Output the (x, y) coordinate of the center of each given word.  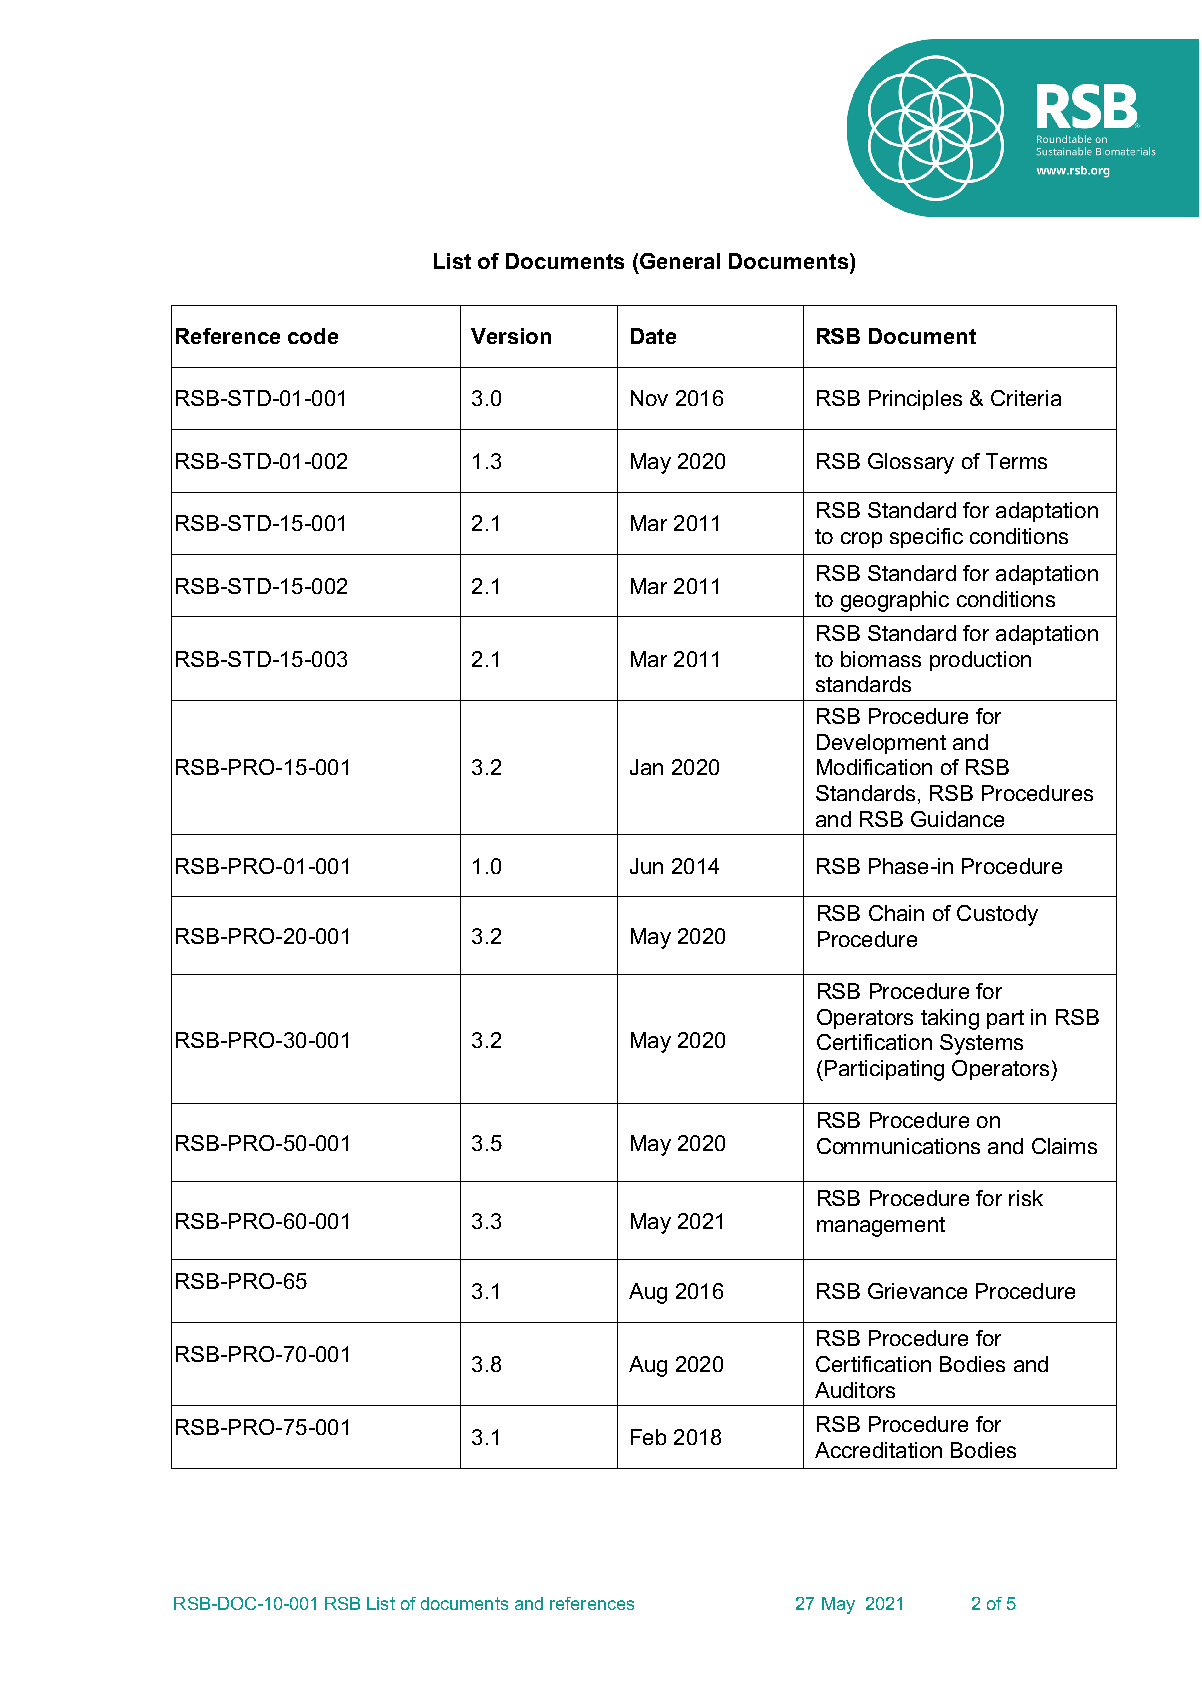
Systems (981, 1044)
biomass (881, 659)
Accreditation (878, 1450)
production (980, 661)
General (680, 261)
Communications (898, 1146)
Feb (648, 1437)
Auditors (855, 1390)
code (313, 336)
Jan (646, 767)
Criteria (1026, 398)
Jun (646, 866)
